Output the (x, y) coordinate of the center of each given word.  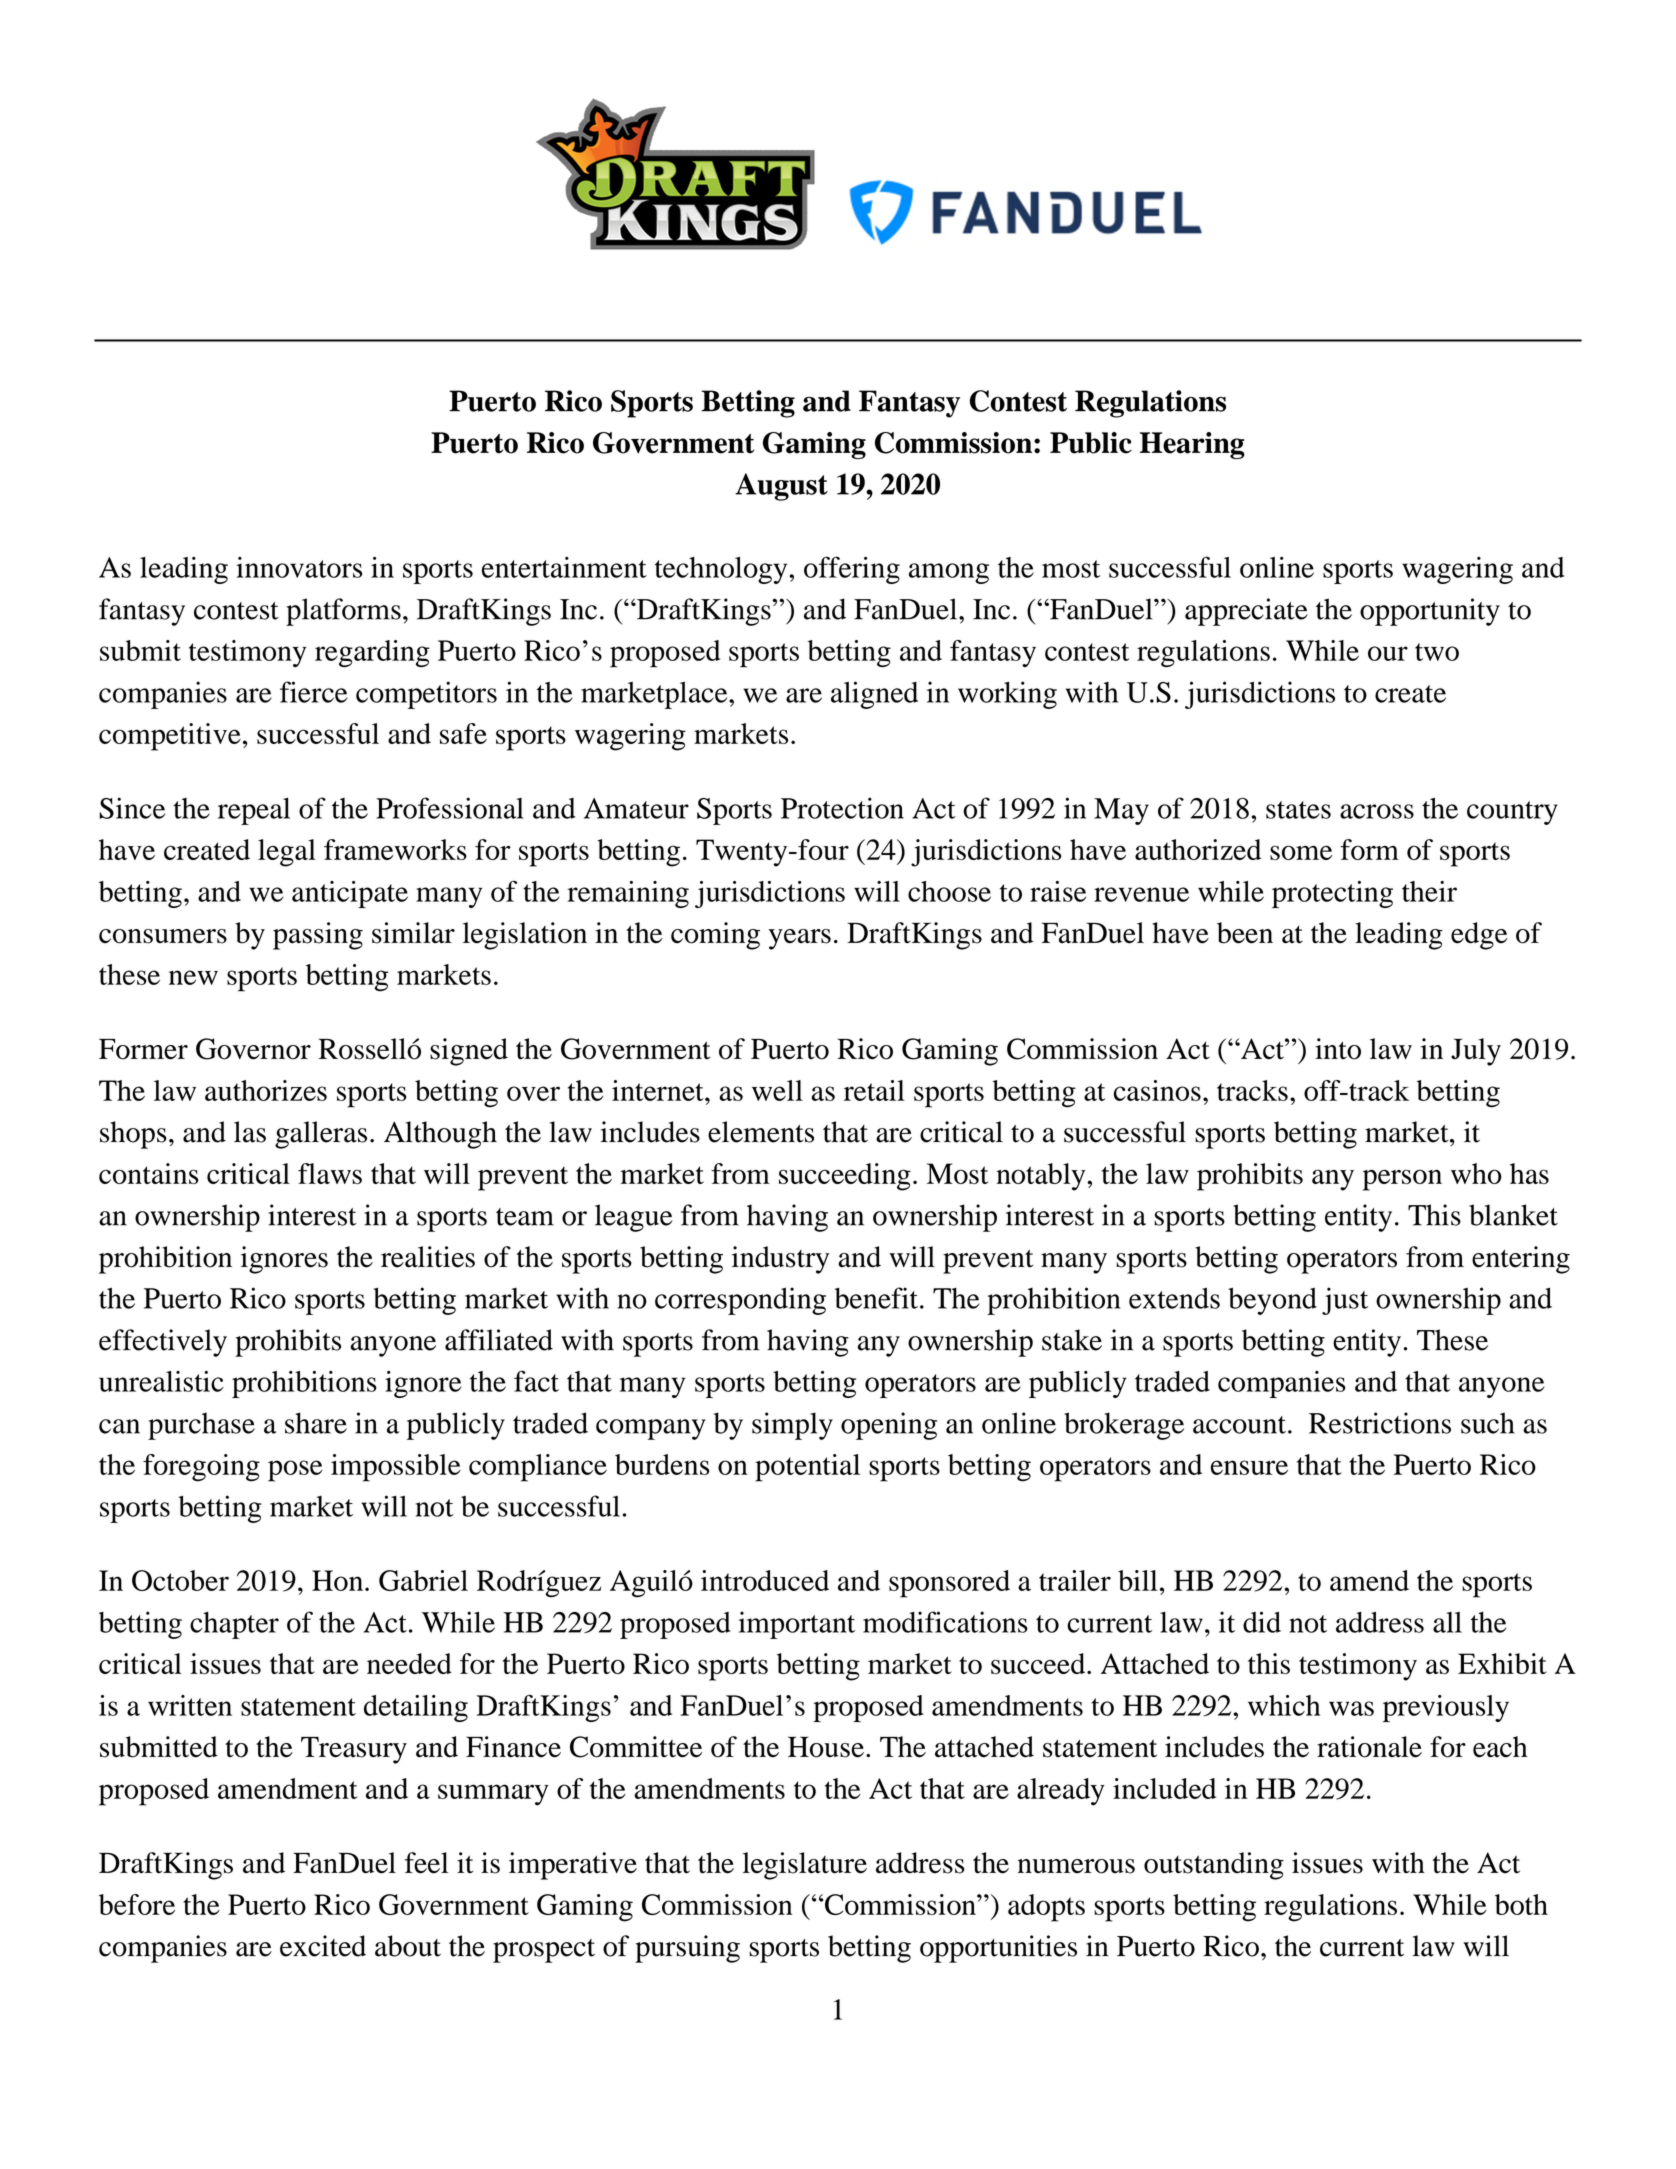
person (1402, 1180)
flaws (330, 1173)
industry (780, 1260)
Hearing (1192, 445)
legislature (805, 1866)
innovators (299, 567)
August (781, 487)
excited (323, 1946)
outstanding (1214, 1866)
